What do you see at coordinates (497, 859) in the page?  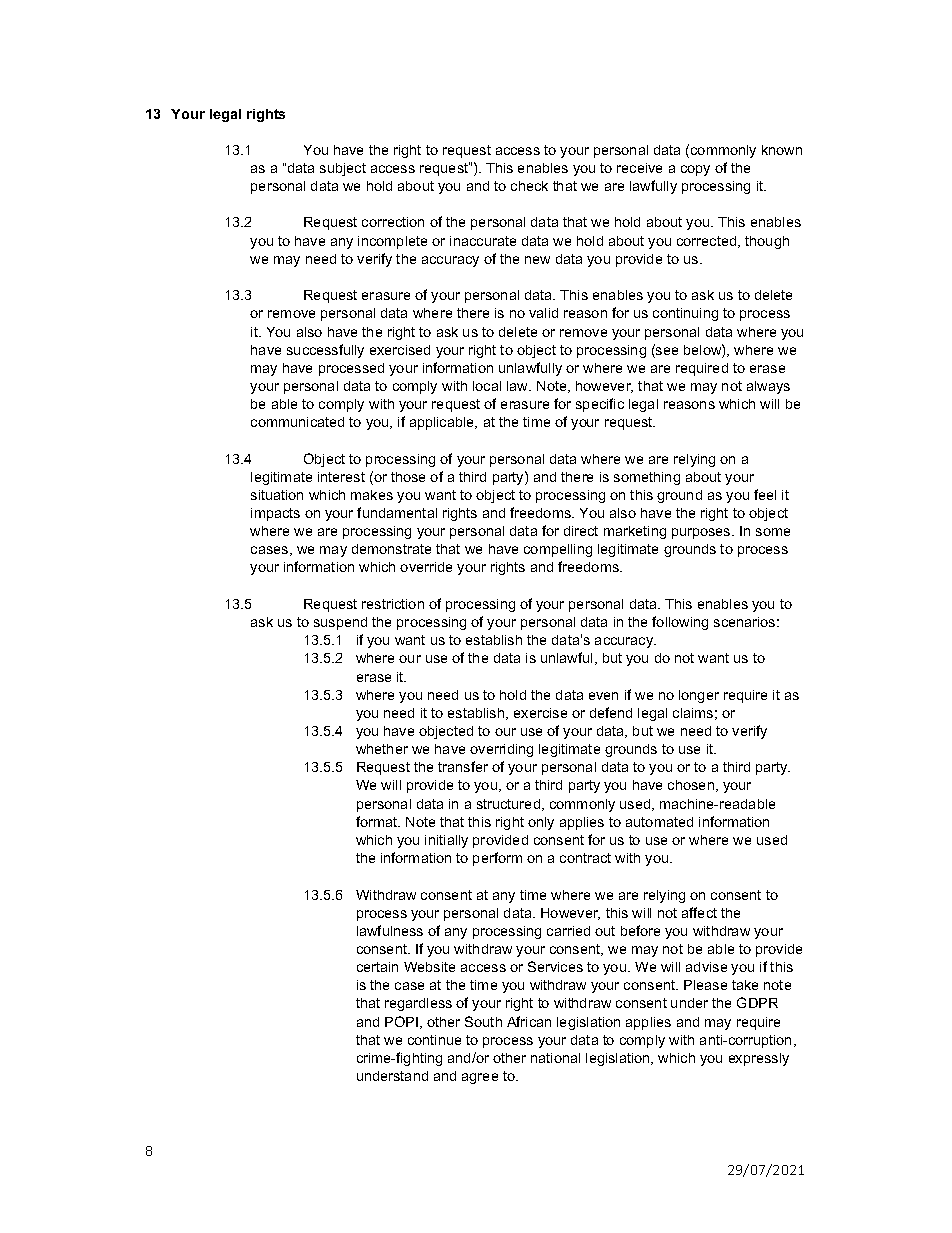 I see `perform` at bounding box center [497, 859].
